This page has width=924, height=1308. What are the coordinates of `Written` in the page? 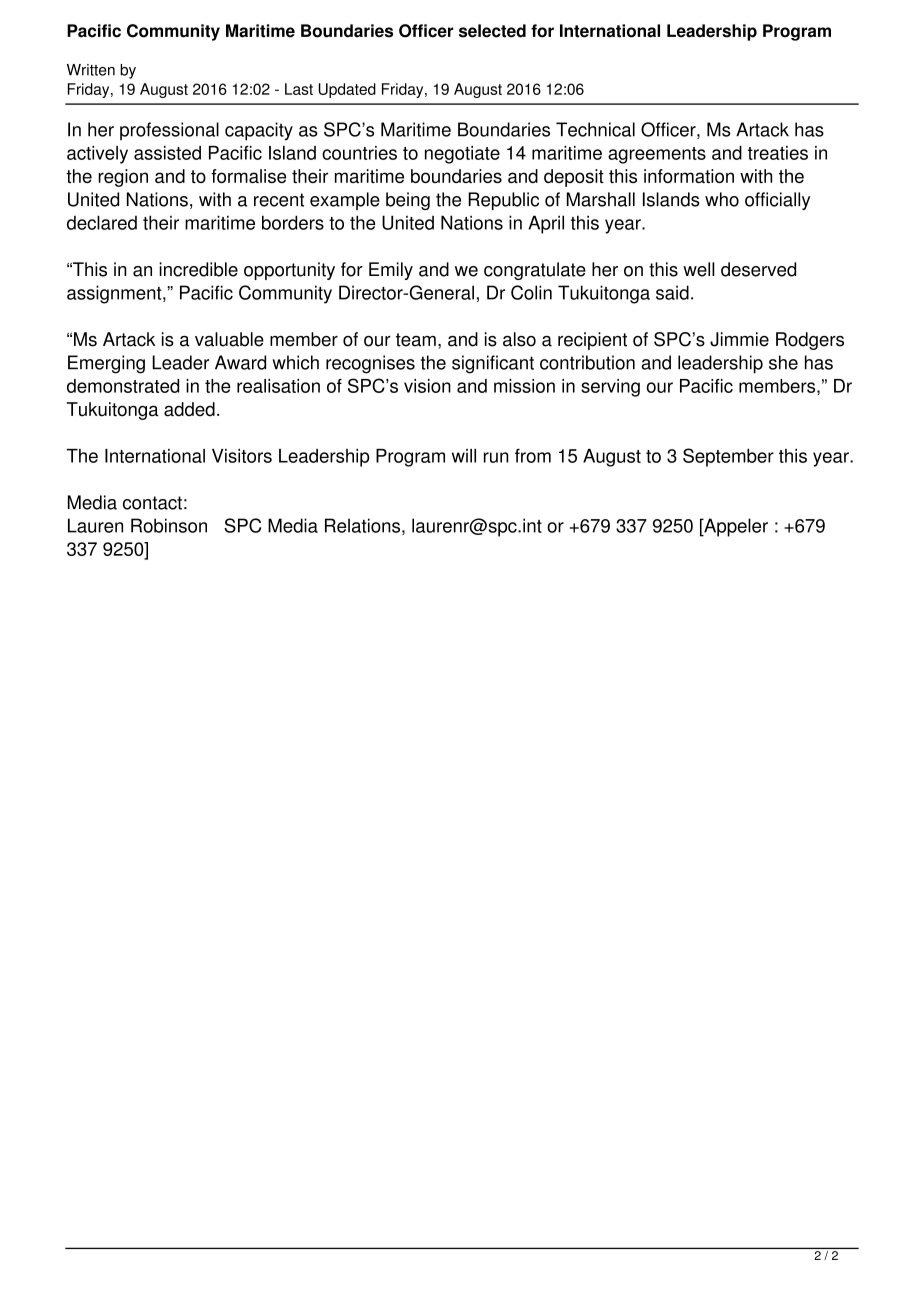 It's located at (91, 70).
